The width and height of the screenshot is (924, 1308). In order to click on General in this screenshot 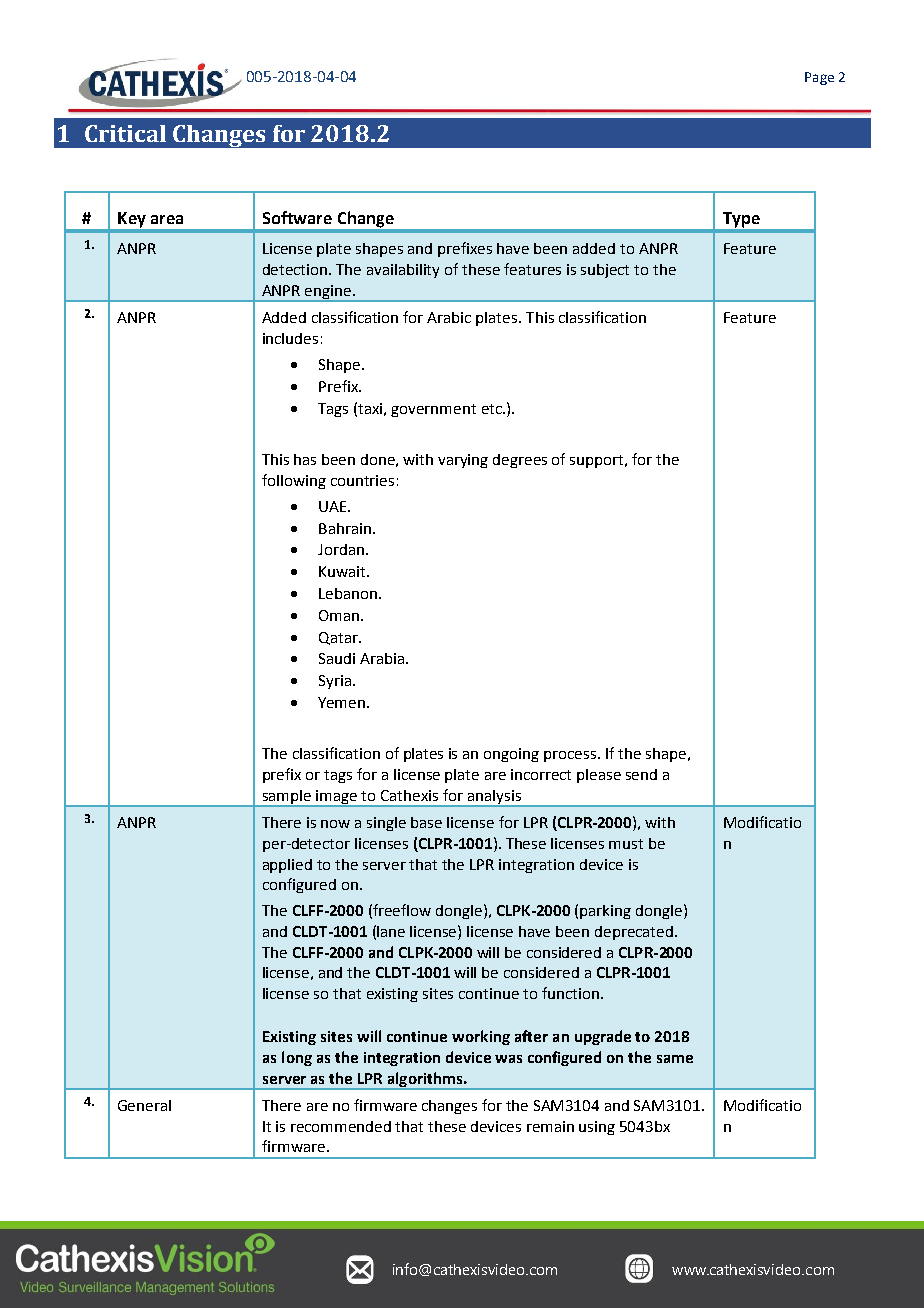, I will do `click(144, 1105)`.
